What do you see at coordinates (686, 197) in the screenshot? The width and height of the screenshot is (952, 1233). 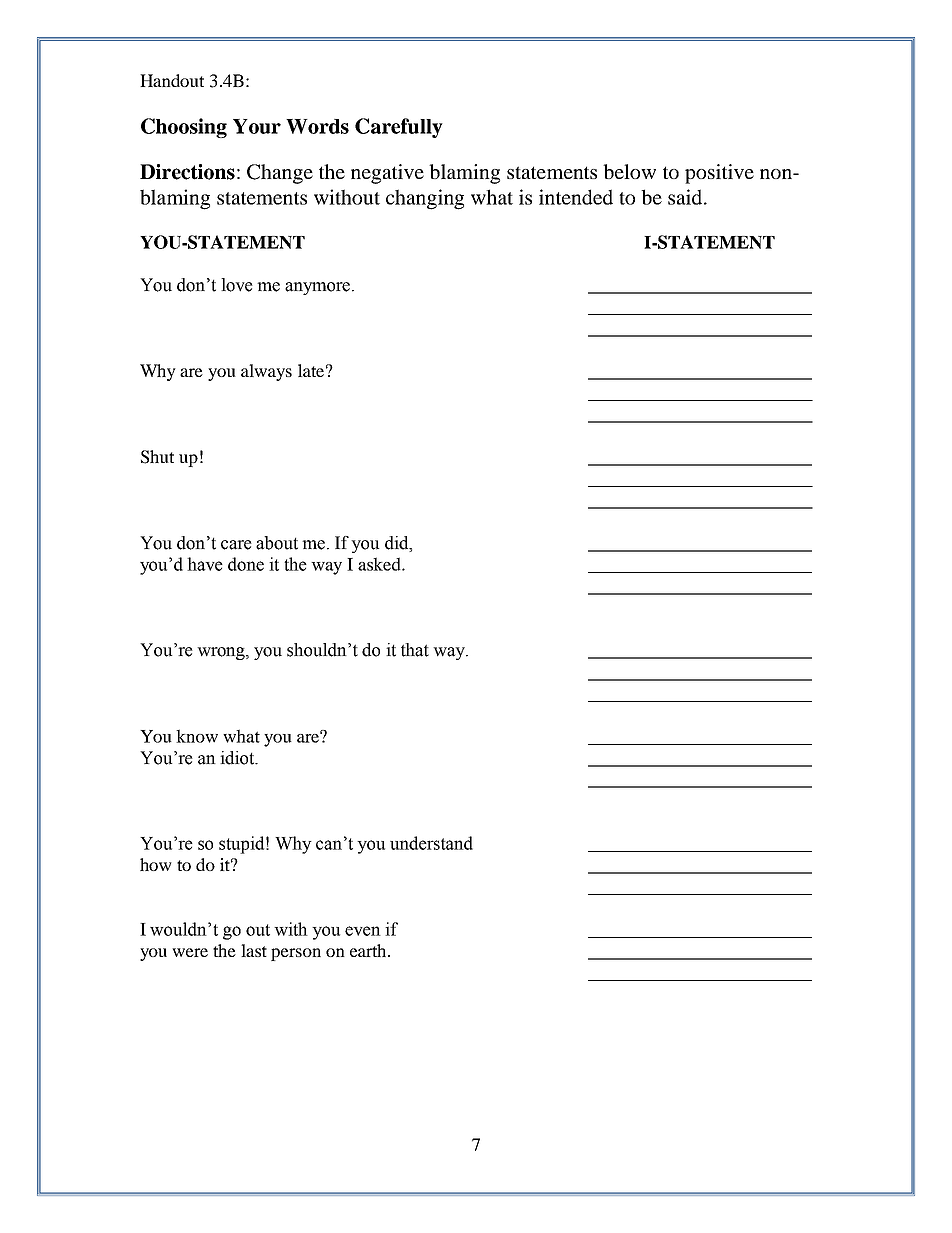 I see `said` at bounding box center [686, 197].
